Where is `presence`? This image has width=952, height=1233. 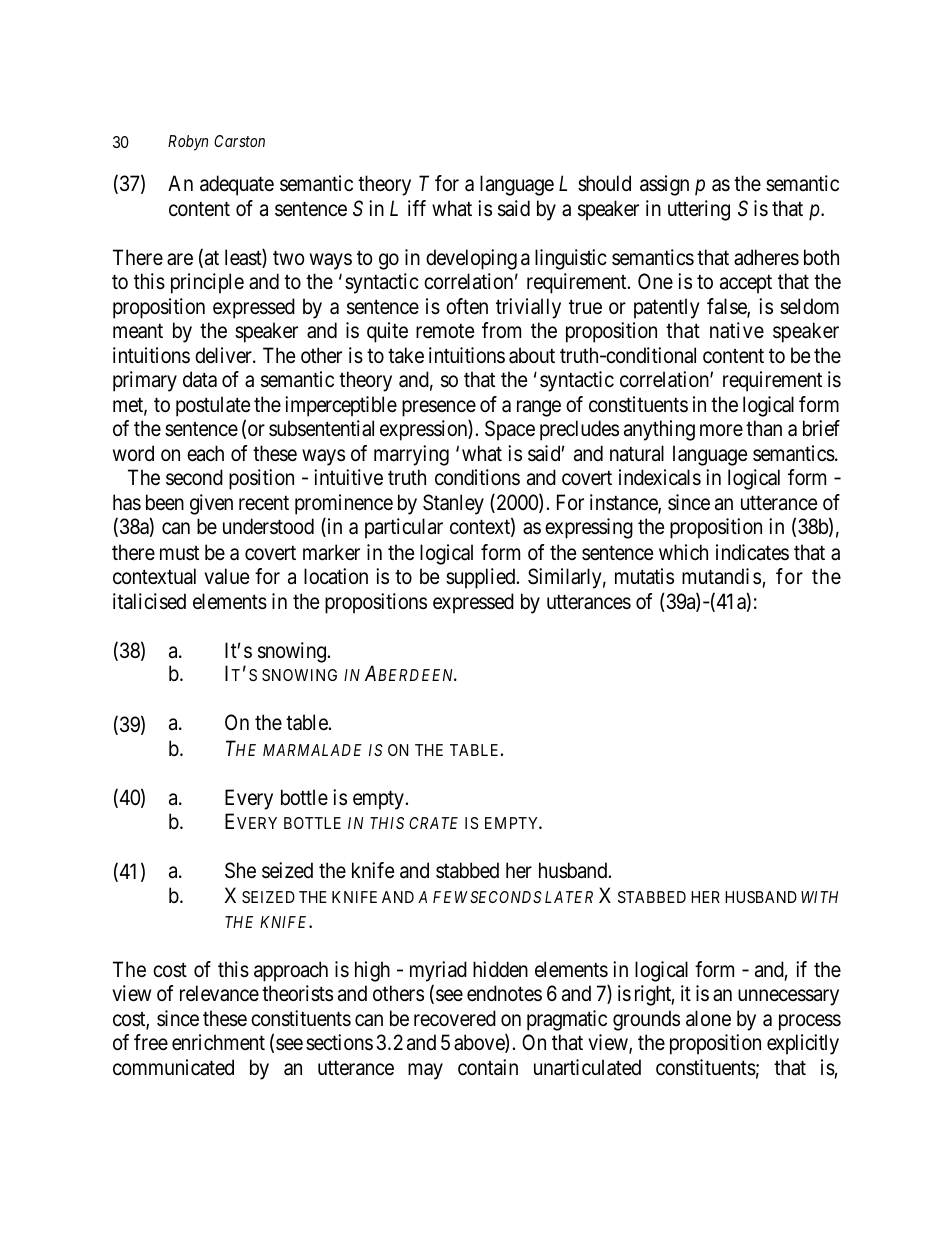
presence is located at coordinates (439, 408).
